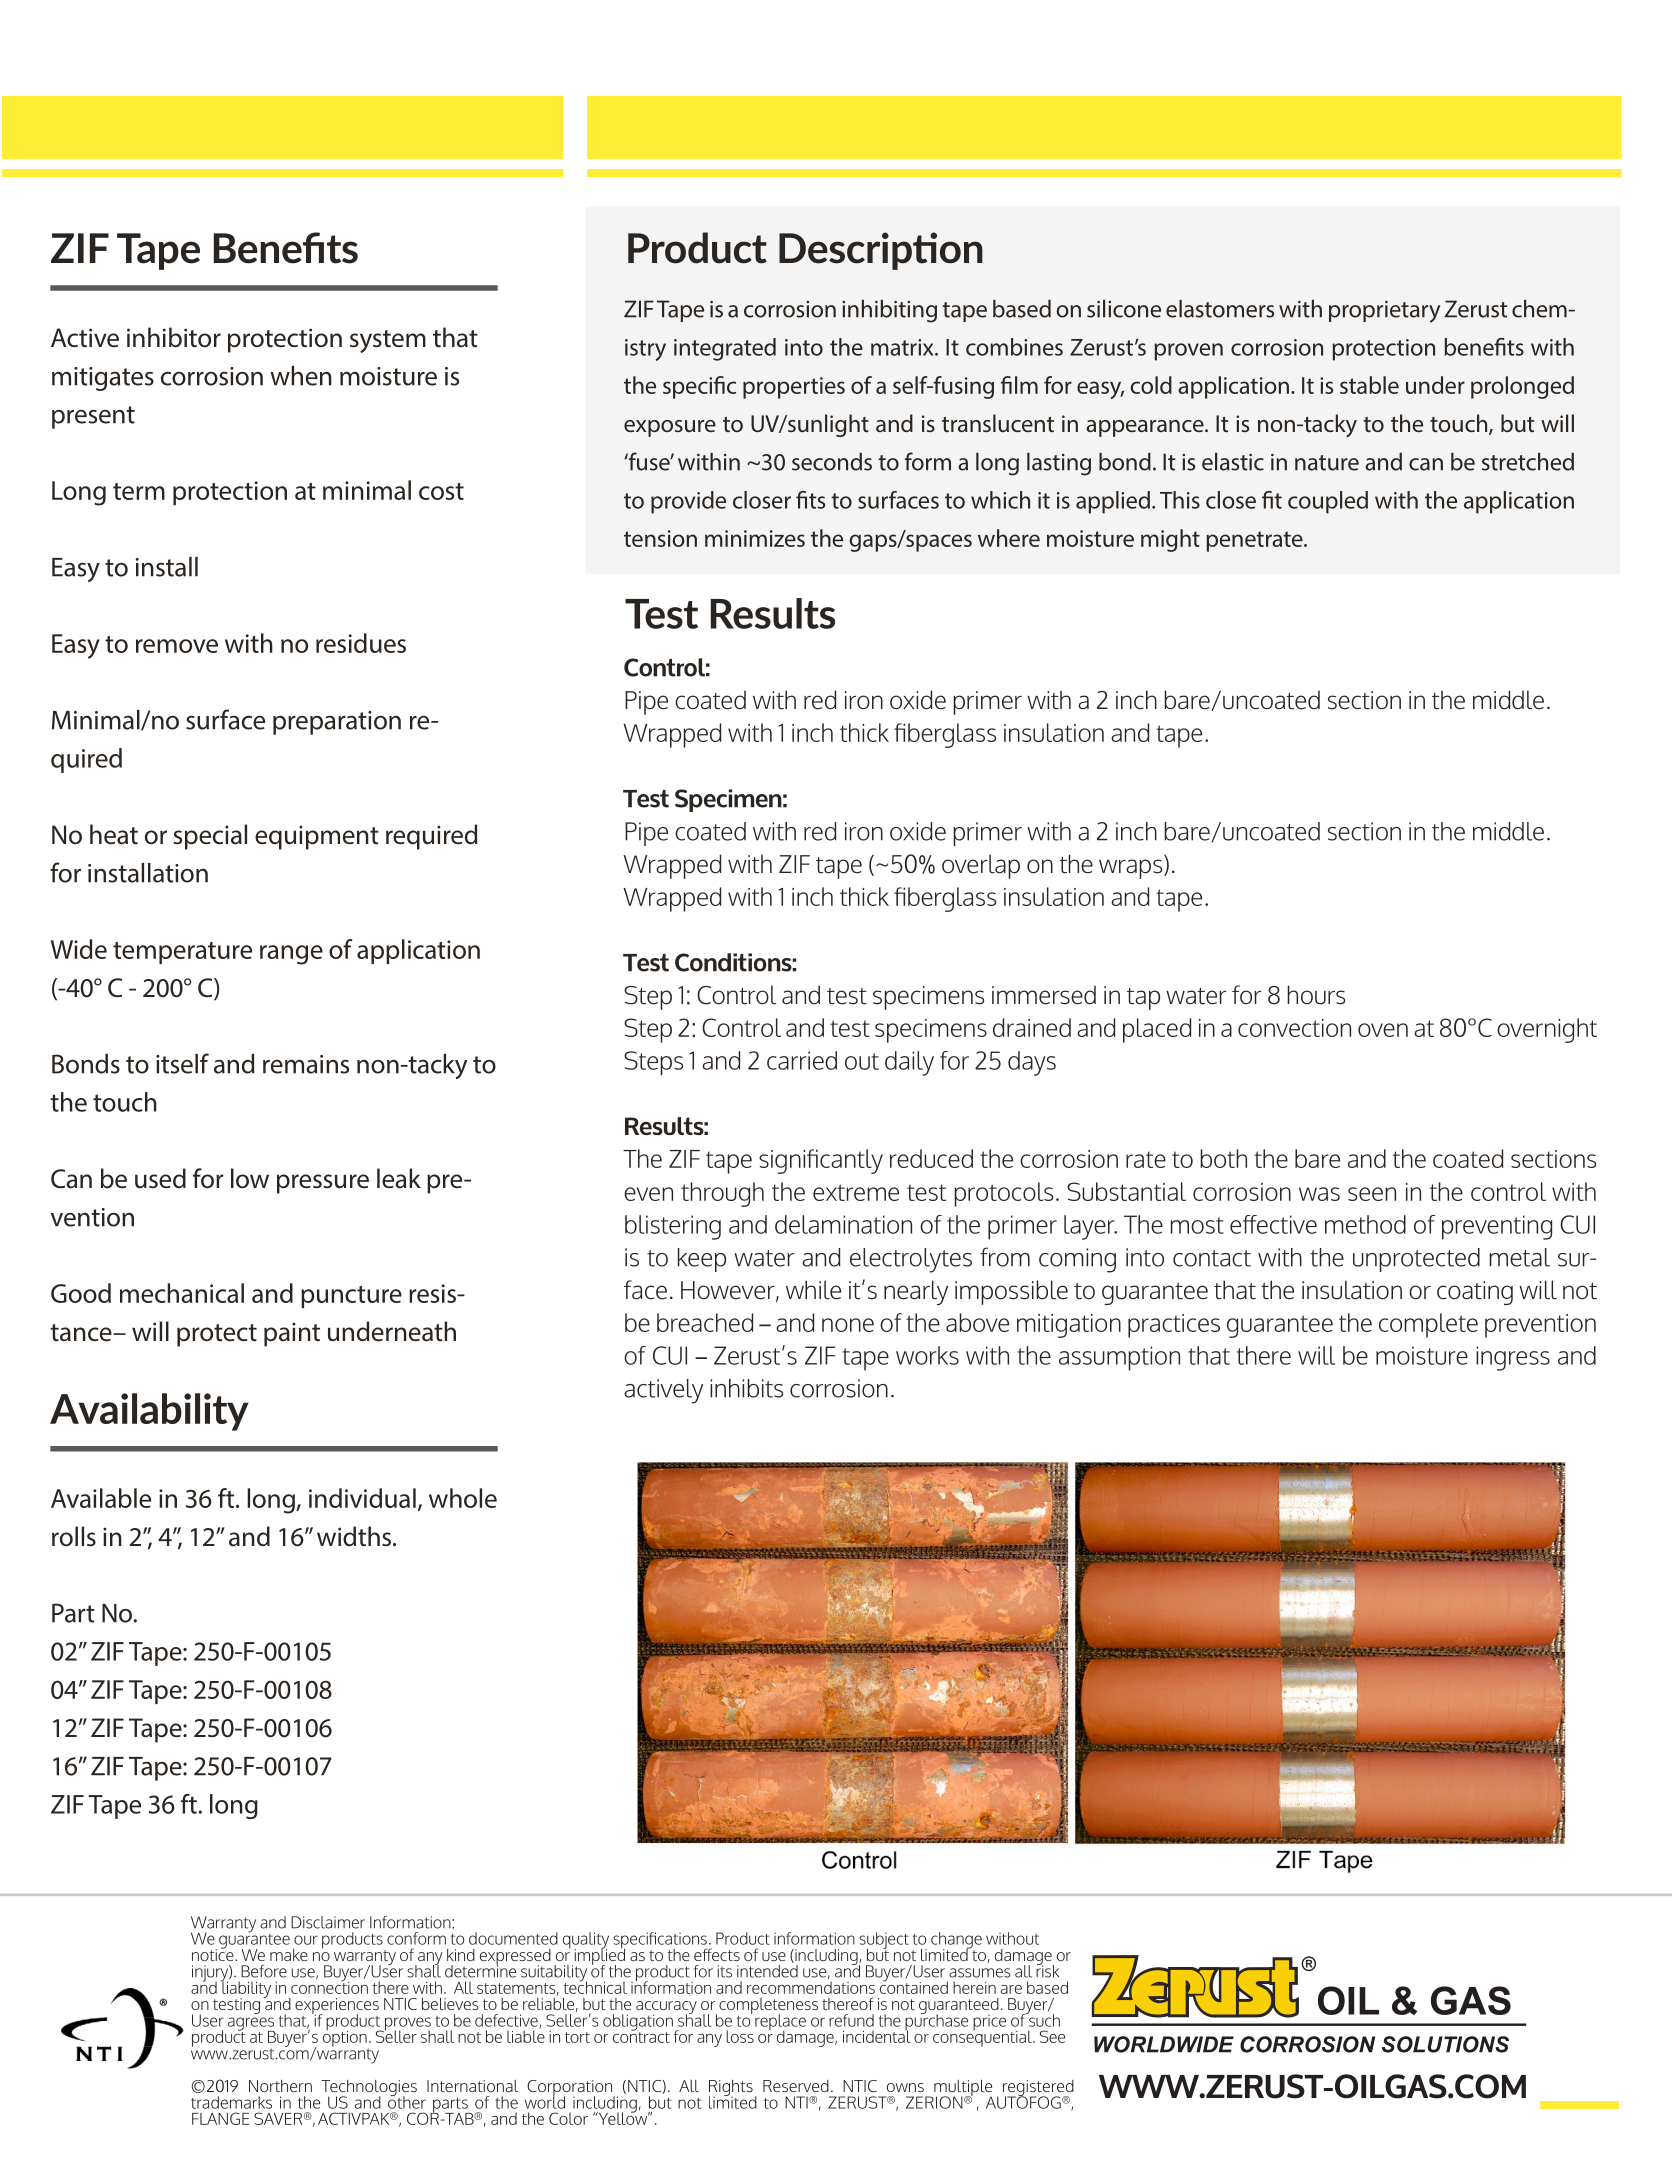  Describe the element at coordinates (796, 2086) in the screenshot. I see `Reserved` at that location.
